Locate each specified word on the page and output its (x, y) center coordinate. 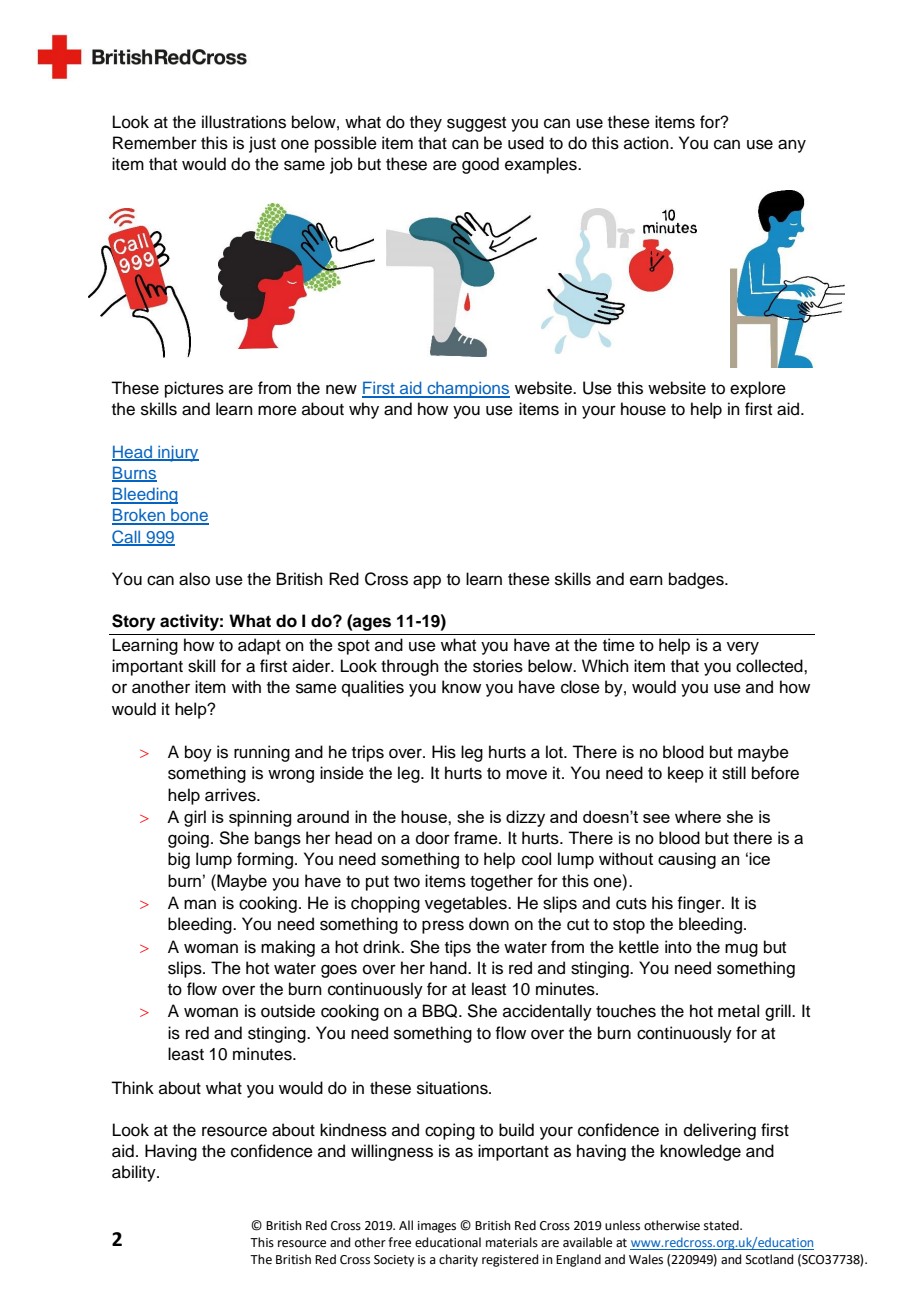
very (743, 648)
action (647, 143)
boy (198, 753)
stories (498, 666)
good (480, 165)
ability (135, 1173)
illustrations (244, 122)
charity (458, 1260)
